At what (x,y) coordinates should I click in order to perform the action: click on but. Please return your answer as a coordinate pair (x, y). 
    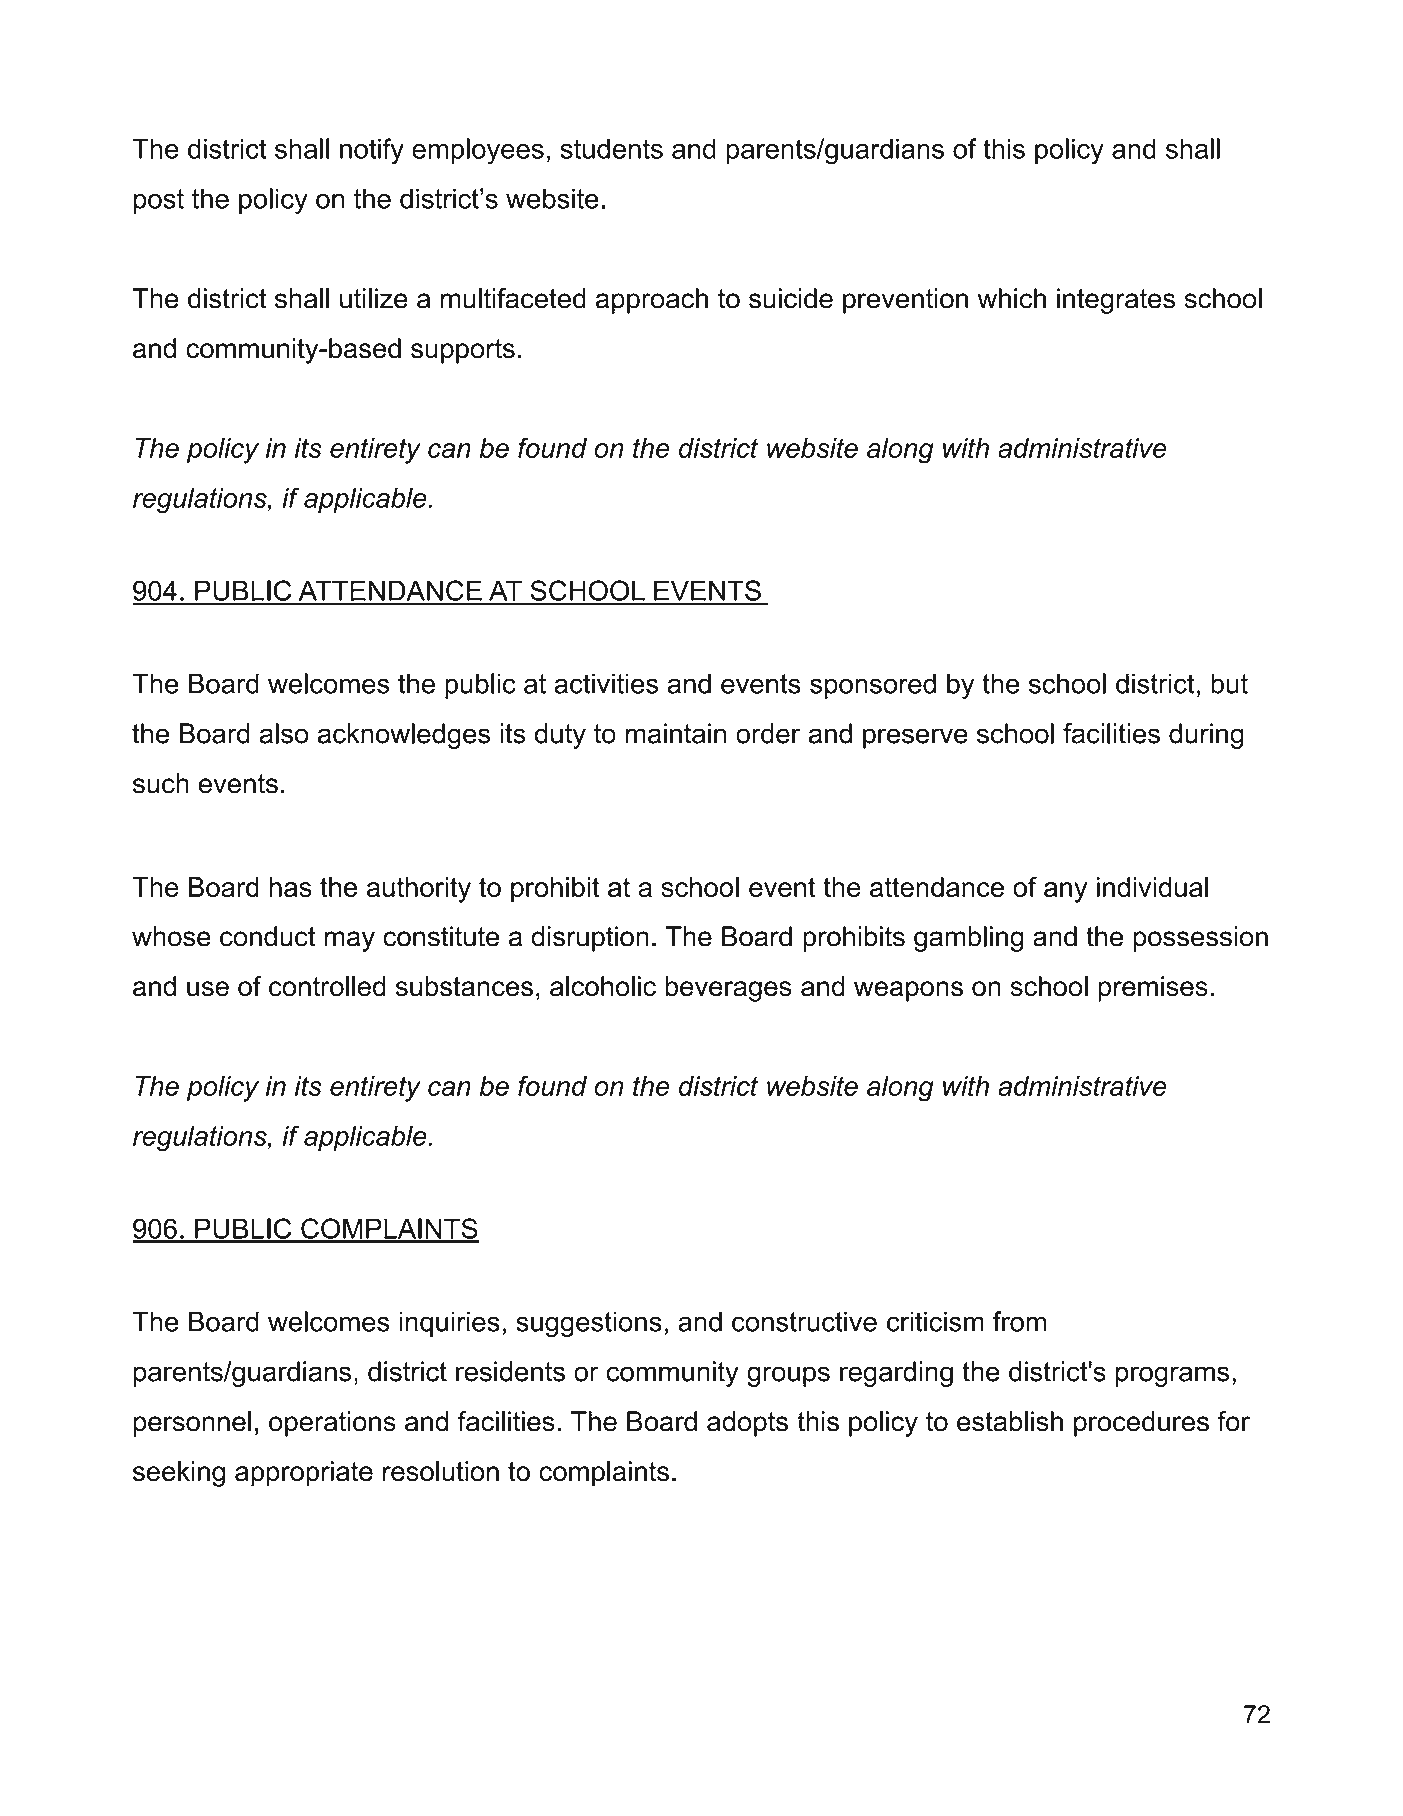
    Looking at the image, I should click on (1229, 683).
